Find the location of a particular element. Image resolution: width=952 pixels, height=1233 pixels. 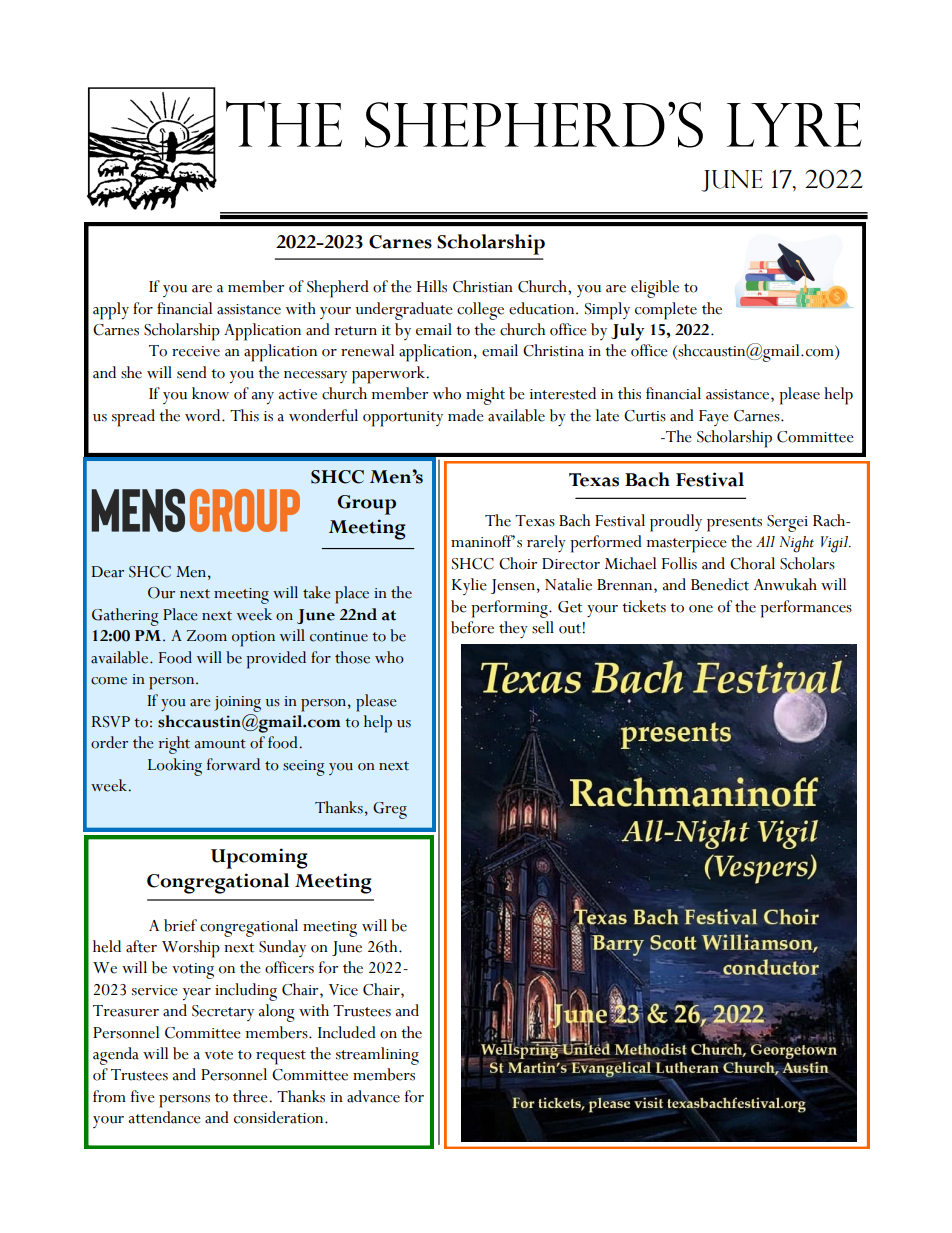

before is located at coordinates (472, 627).
